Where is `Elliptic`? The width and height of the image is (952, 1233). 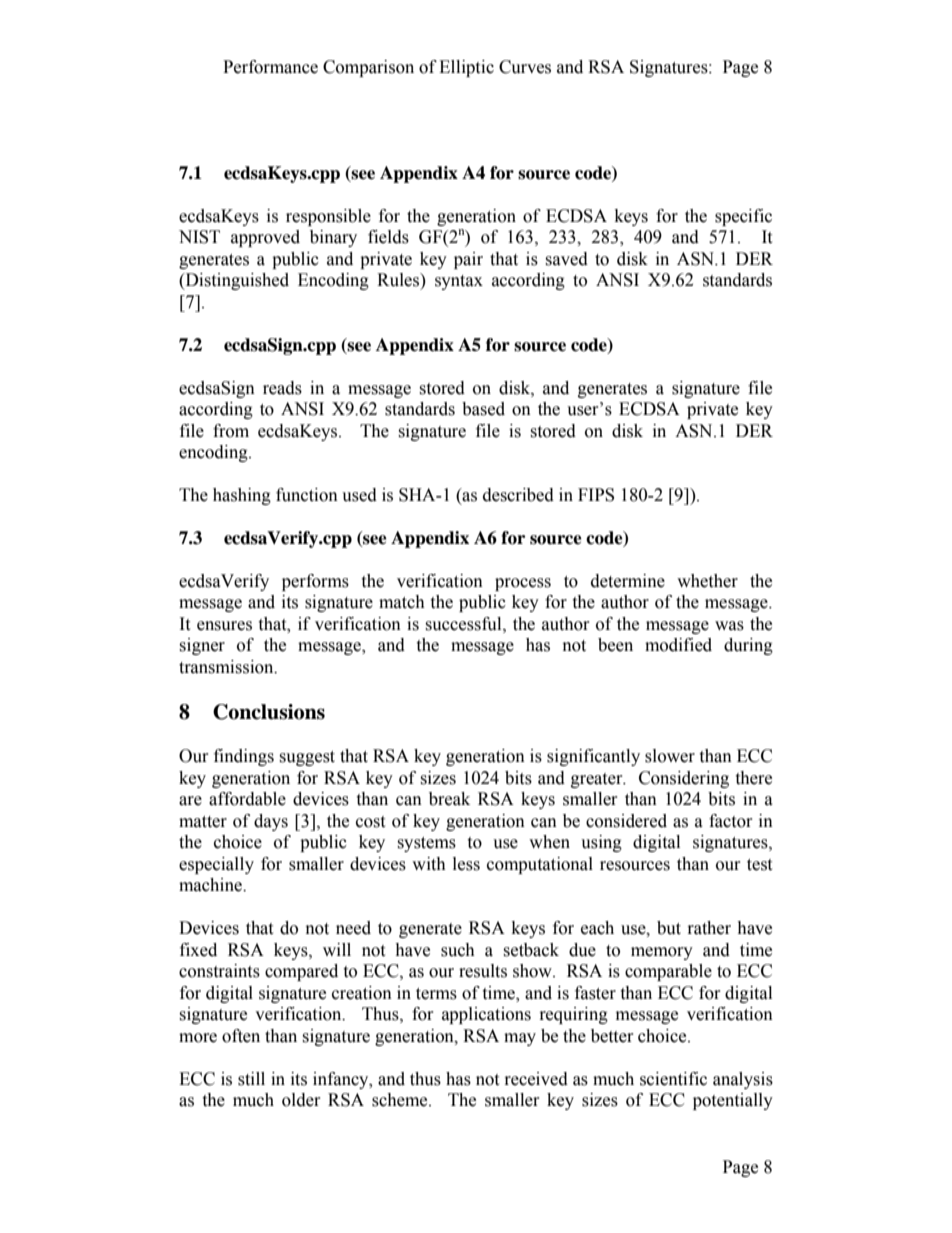 Elliptic is located at coordinates (466, 68).
